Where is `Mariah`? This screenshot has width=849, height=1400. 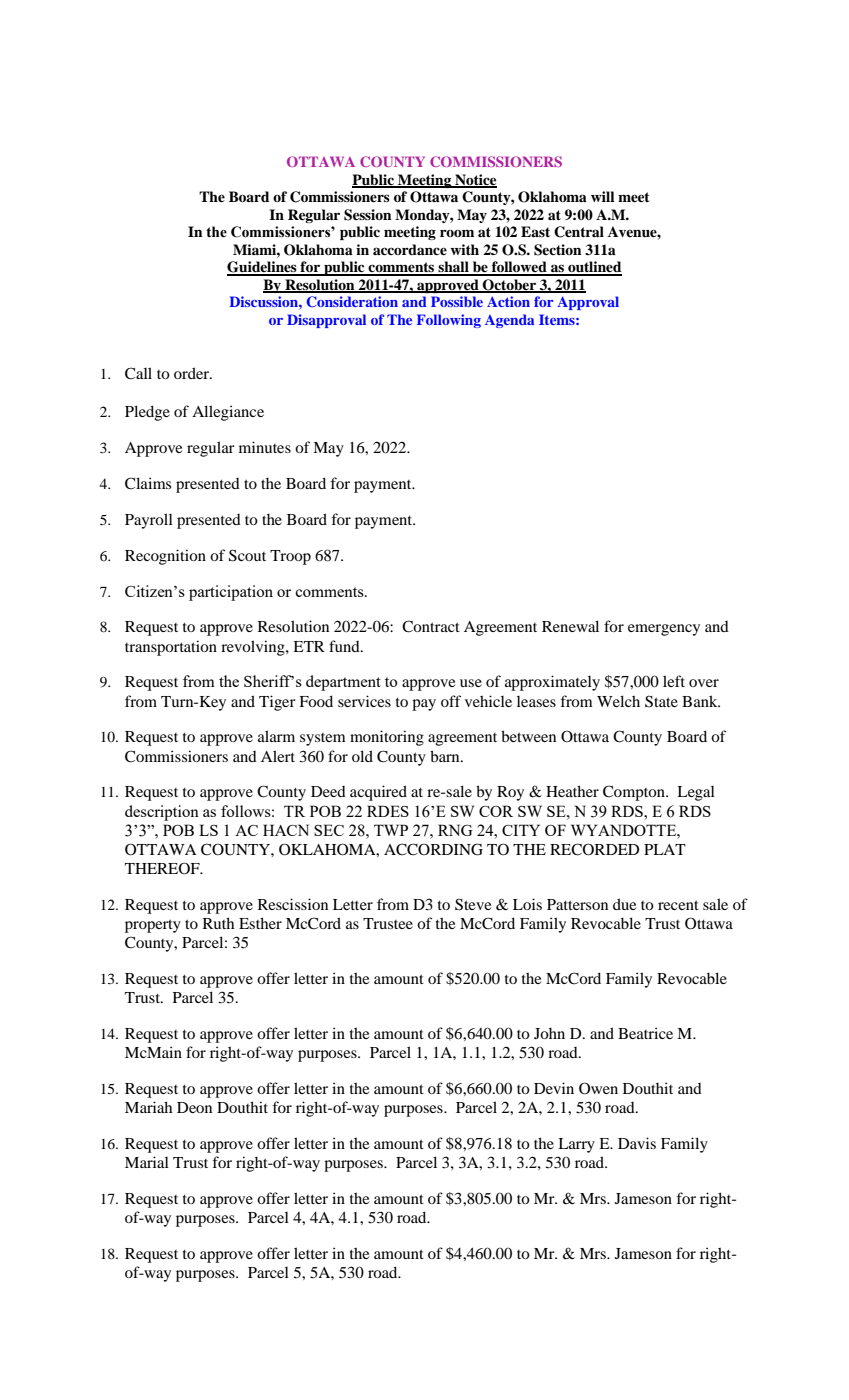 Mariah is located at coordinates (148, 1107).
